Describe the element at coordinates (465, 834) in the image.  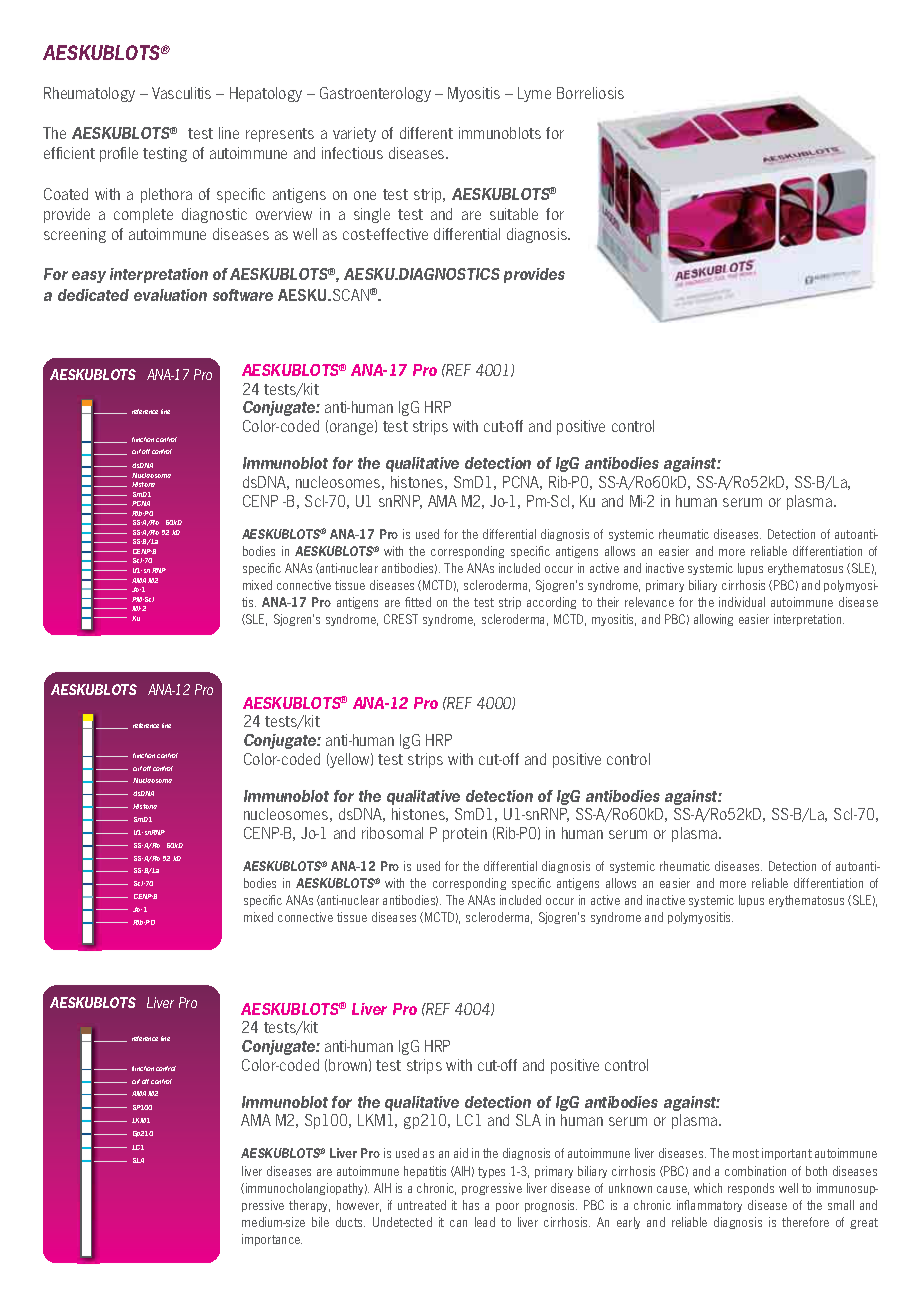
I see `protein` at that location.
